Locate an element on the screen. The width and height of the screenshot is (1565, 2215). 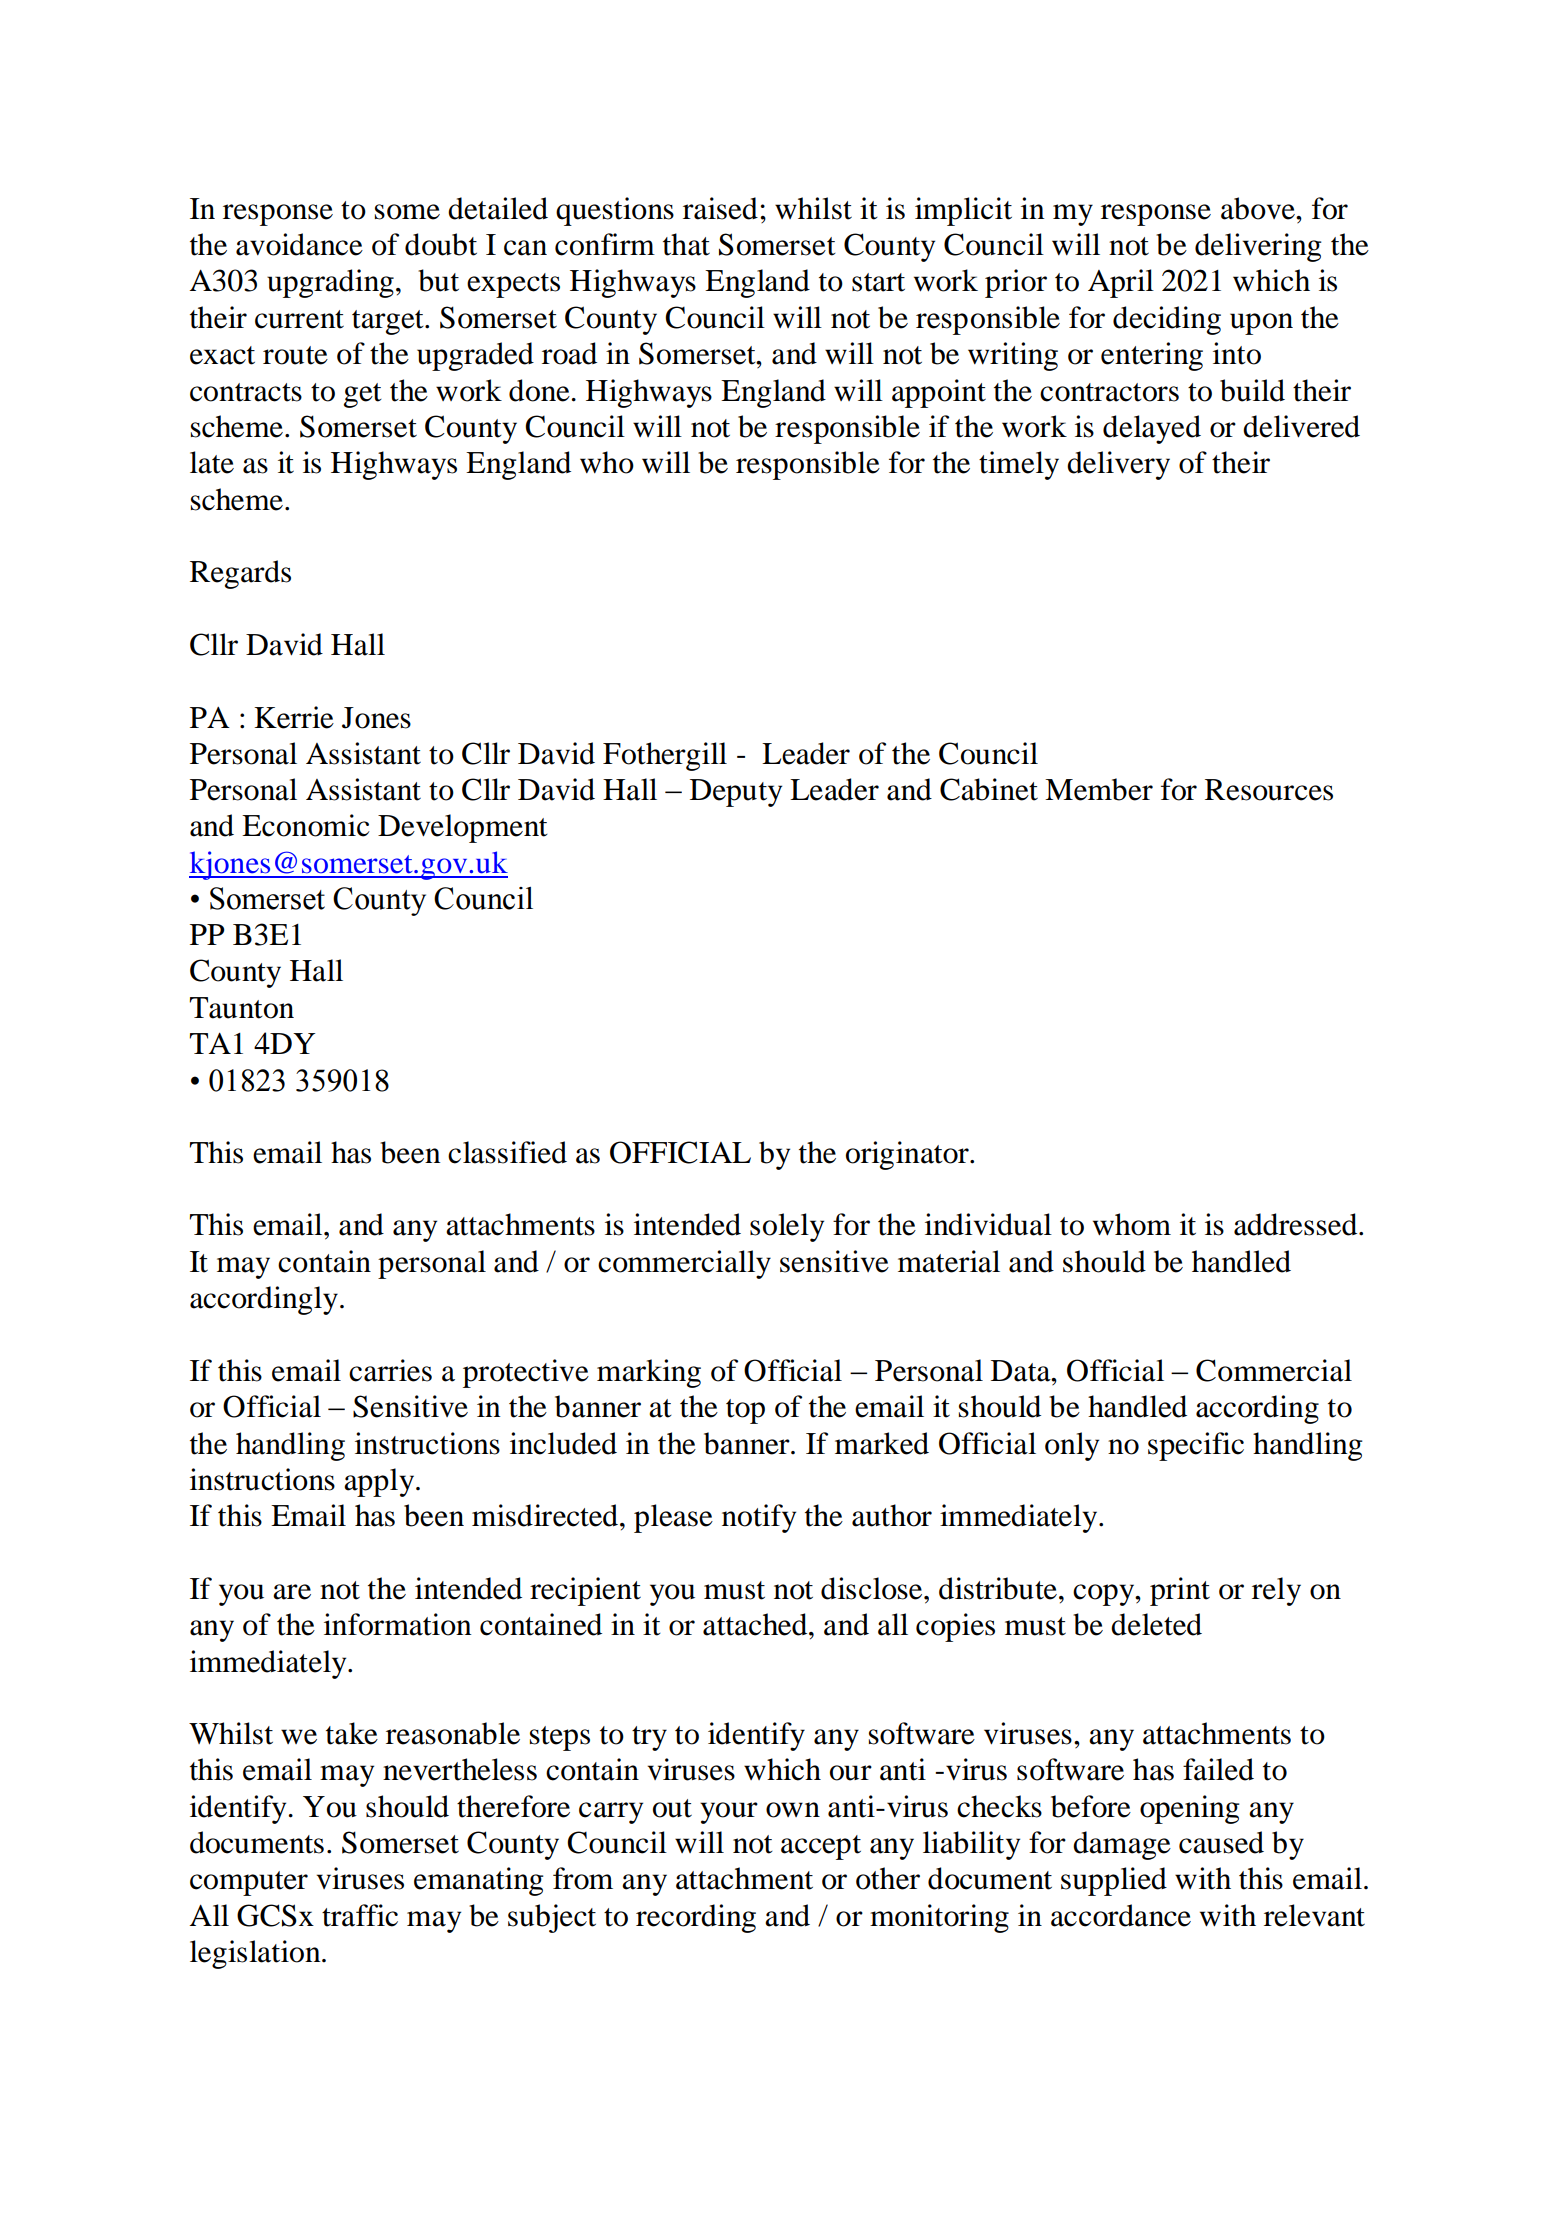
accordance is located at coordinates (1121, 1915).
